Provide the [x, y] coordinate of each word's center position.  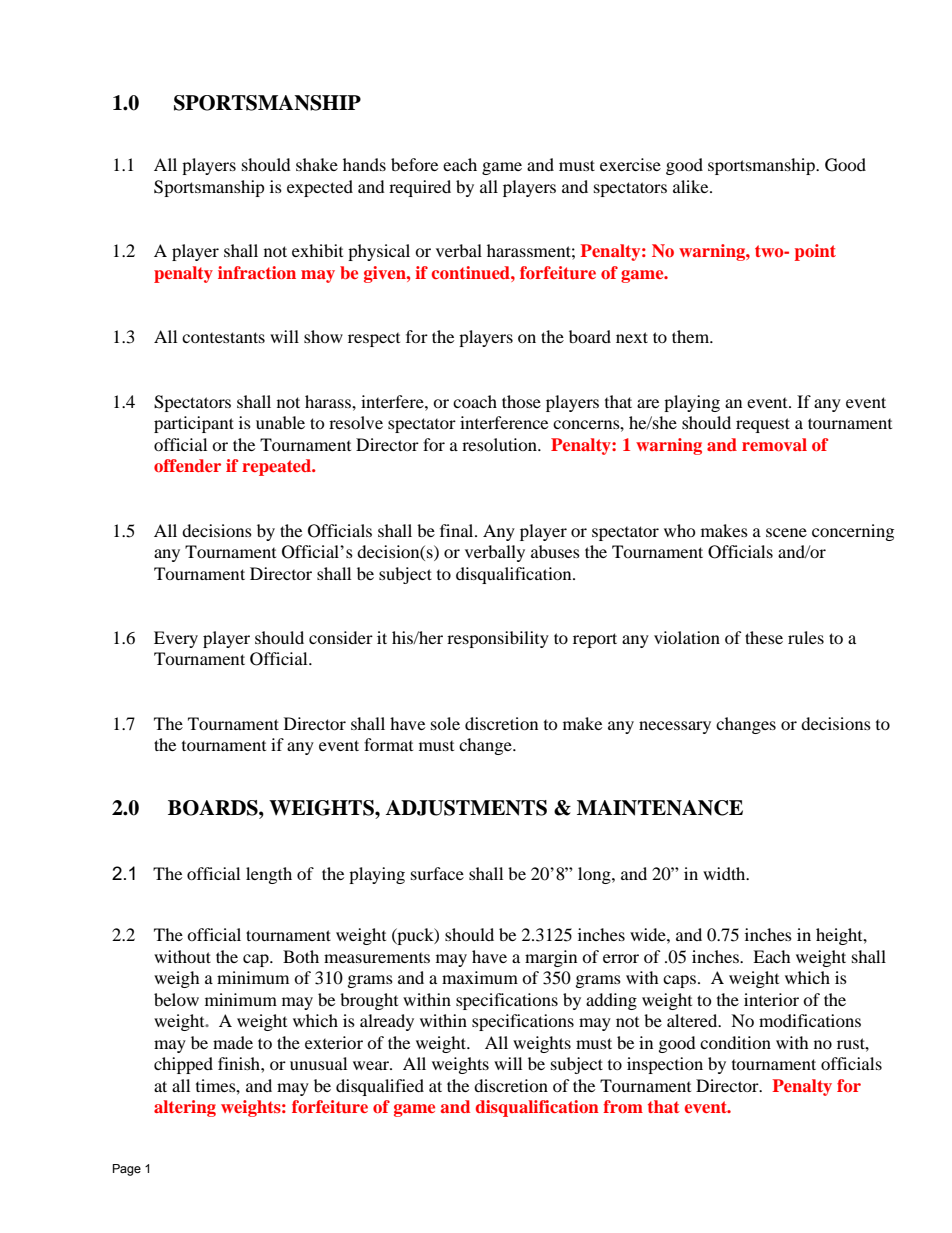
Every [176, 639]
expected [320, 188]
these [764, 637]
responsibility [498, 639]
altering [185, 1108]
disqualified [380, 1087]
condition [735, 1042]
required [420, 188]
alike [692, 186]
